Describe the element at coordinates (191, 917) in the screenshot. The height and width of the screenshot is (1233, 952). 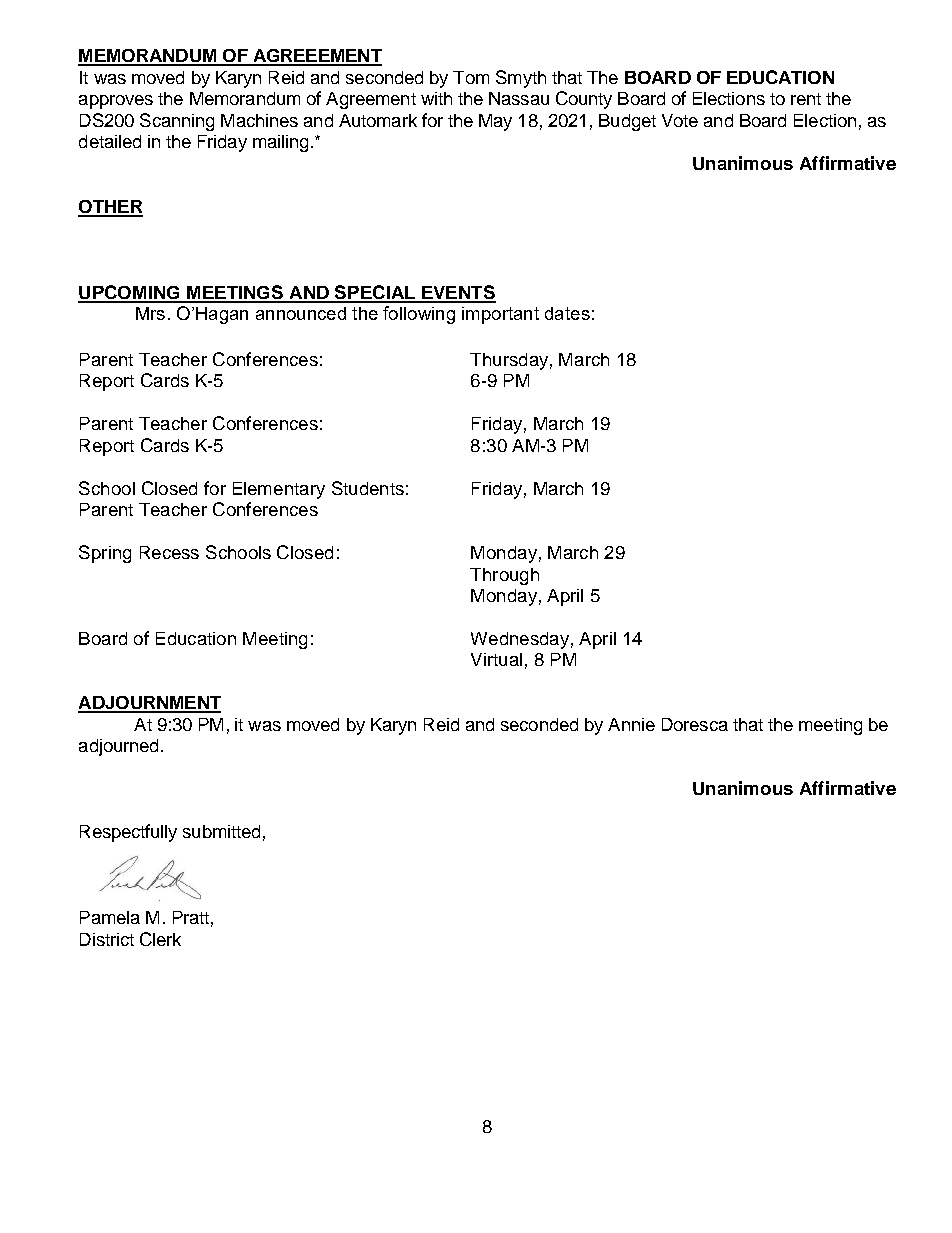
I see `Pratt` at that location.
